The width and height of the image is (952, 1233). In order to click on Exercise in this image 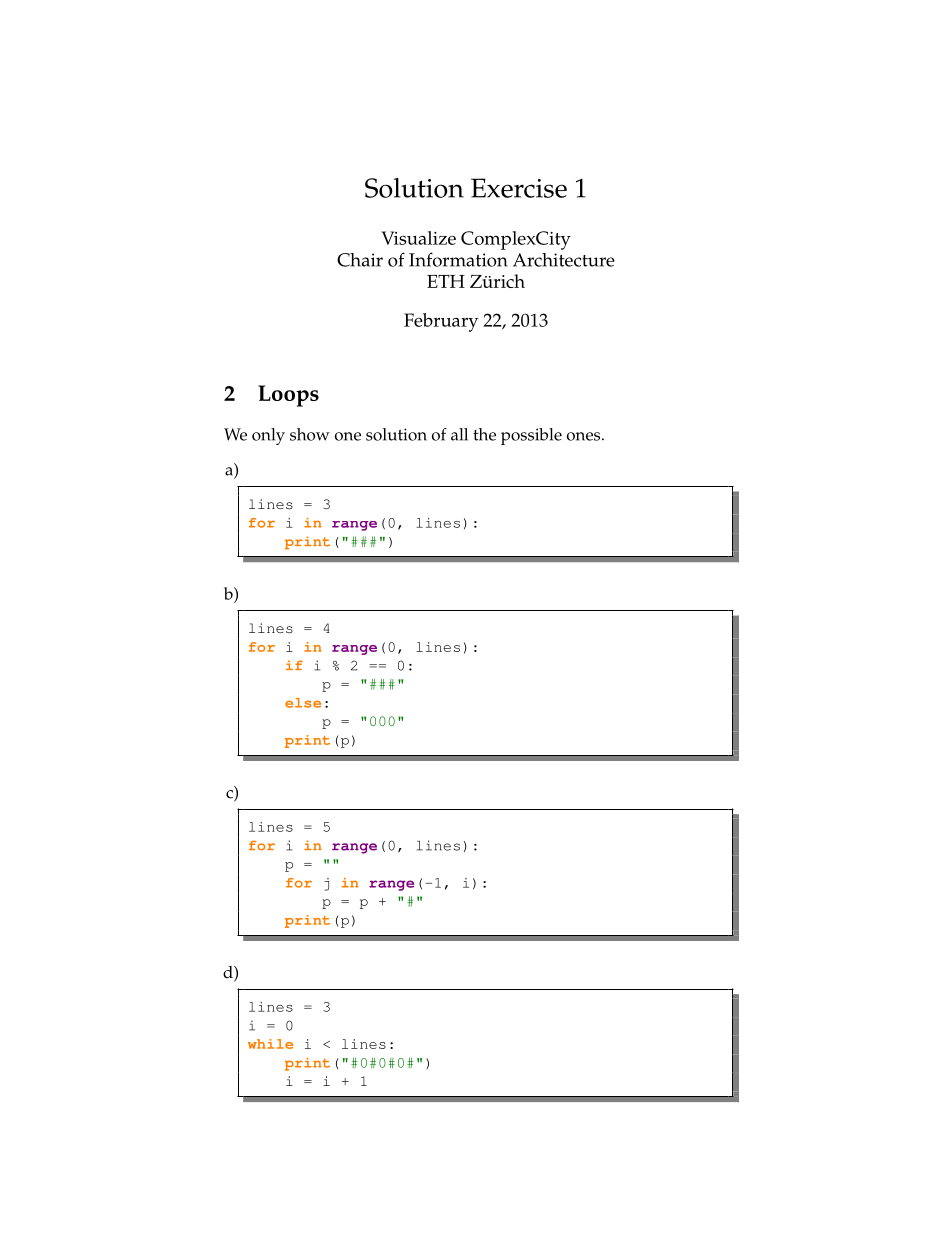, I will do `click(519, 188)`.
